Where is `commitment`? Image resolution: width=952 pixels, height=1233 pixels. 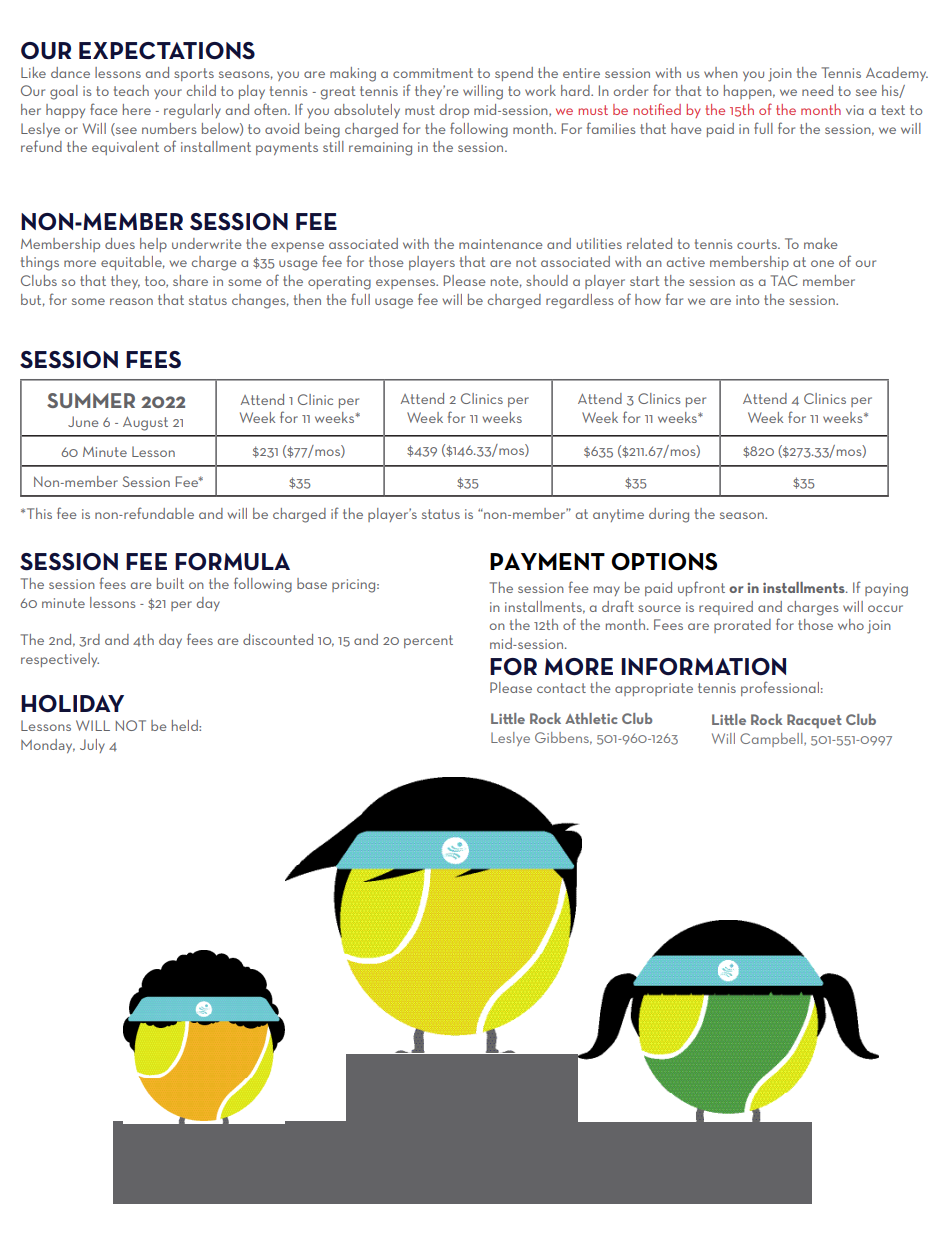
commitment is located at coordinates (433, 73).
